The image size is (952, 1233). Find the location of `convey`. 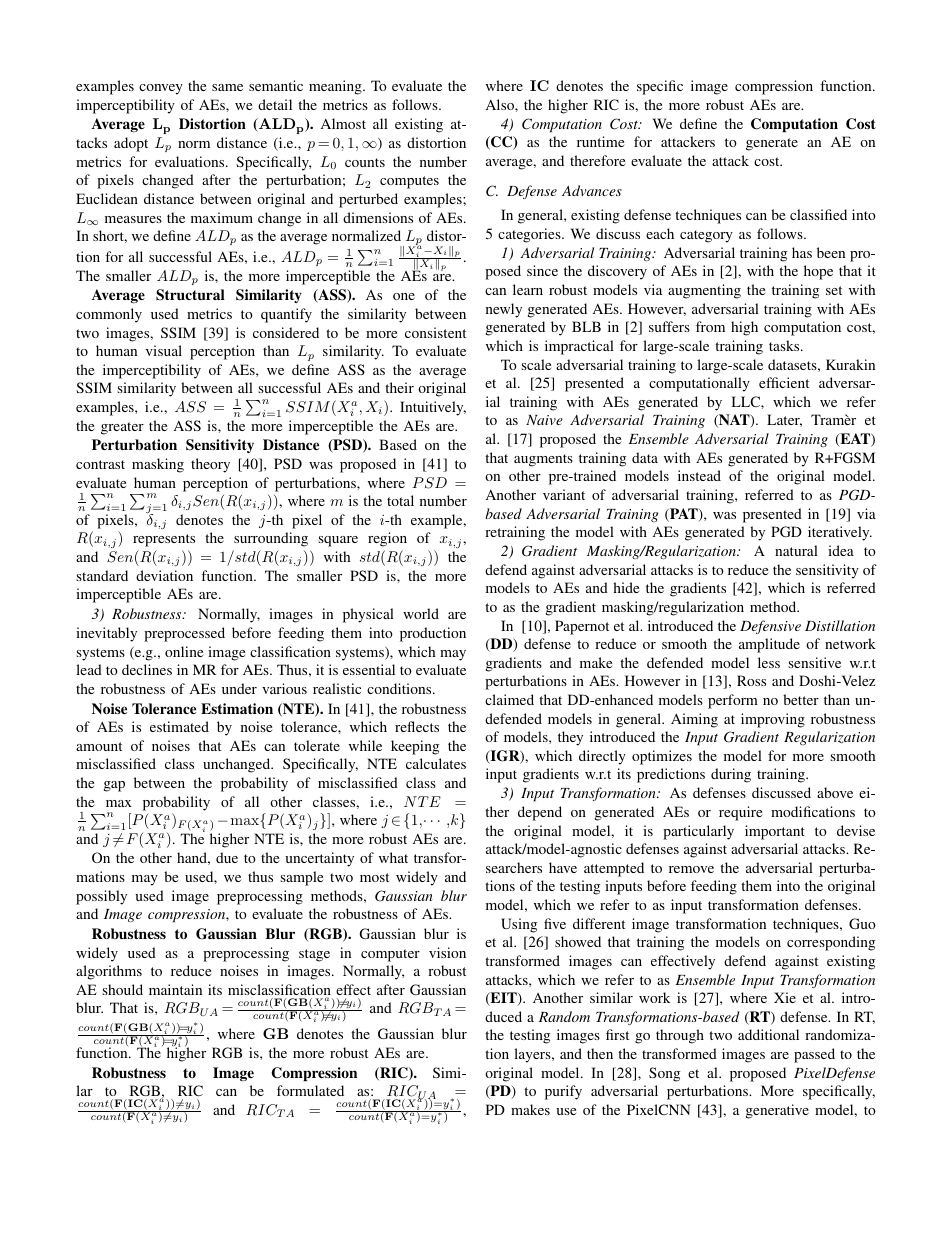

convey is located at coordinates (161, 89).
